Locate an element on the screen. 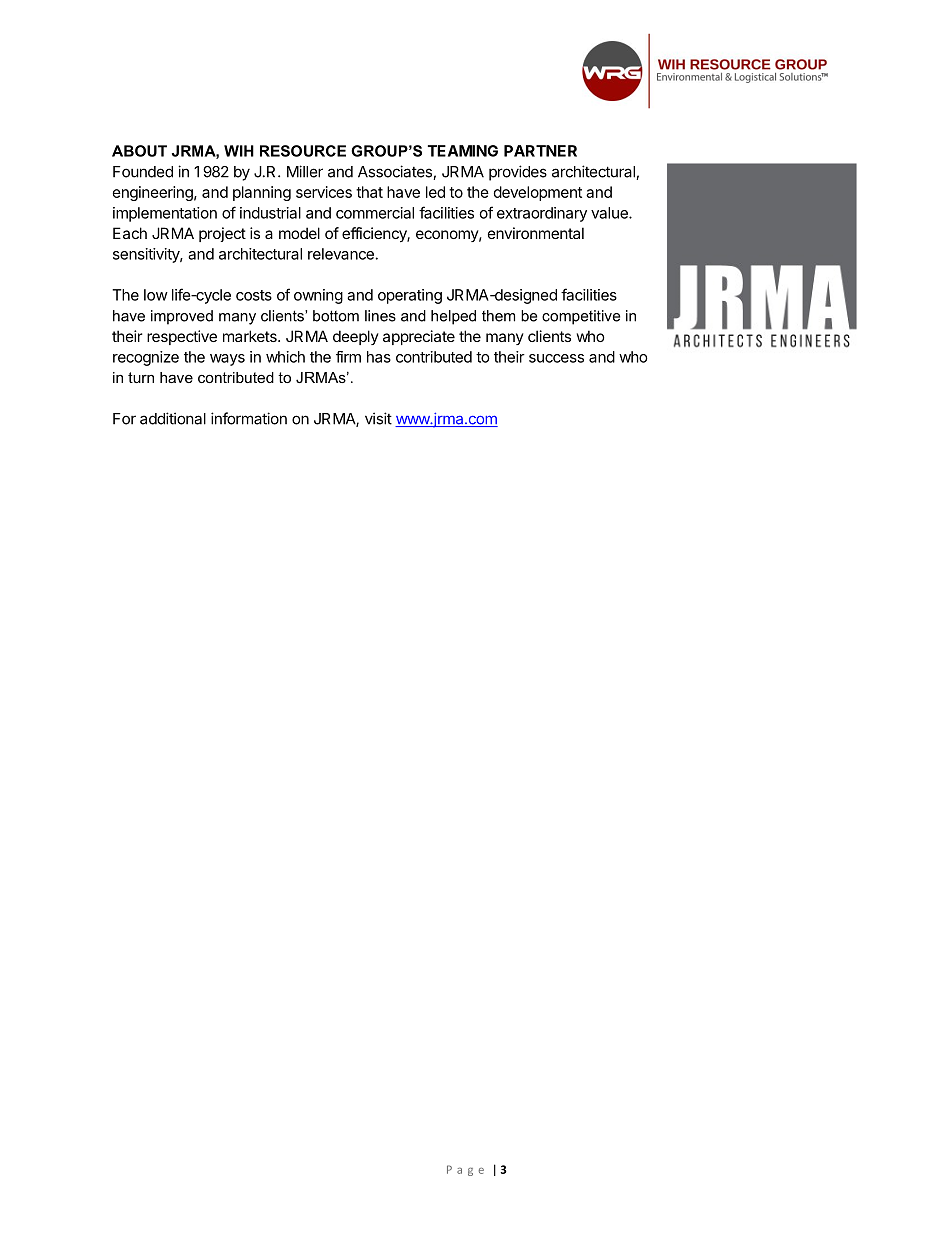 The image size is (952, 1233). additional is located at coordinates (173, 418).
